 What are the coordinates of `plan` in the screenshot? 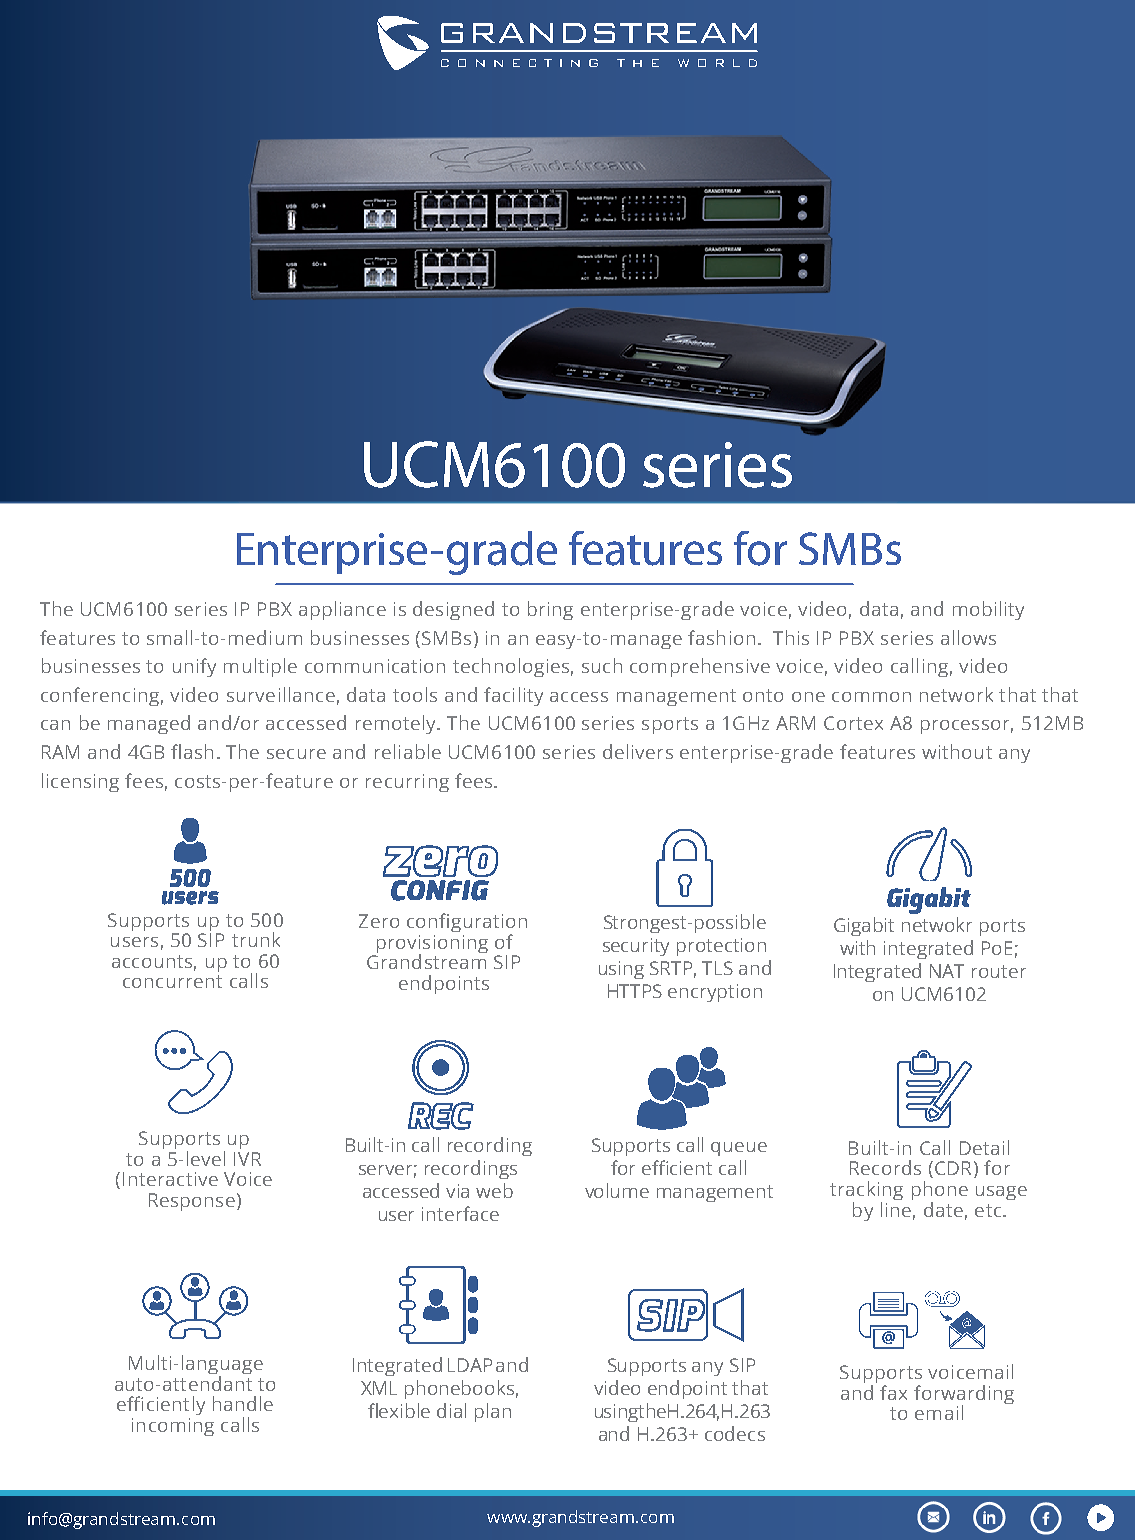 It's located at (493, 1412).
